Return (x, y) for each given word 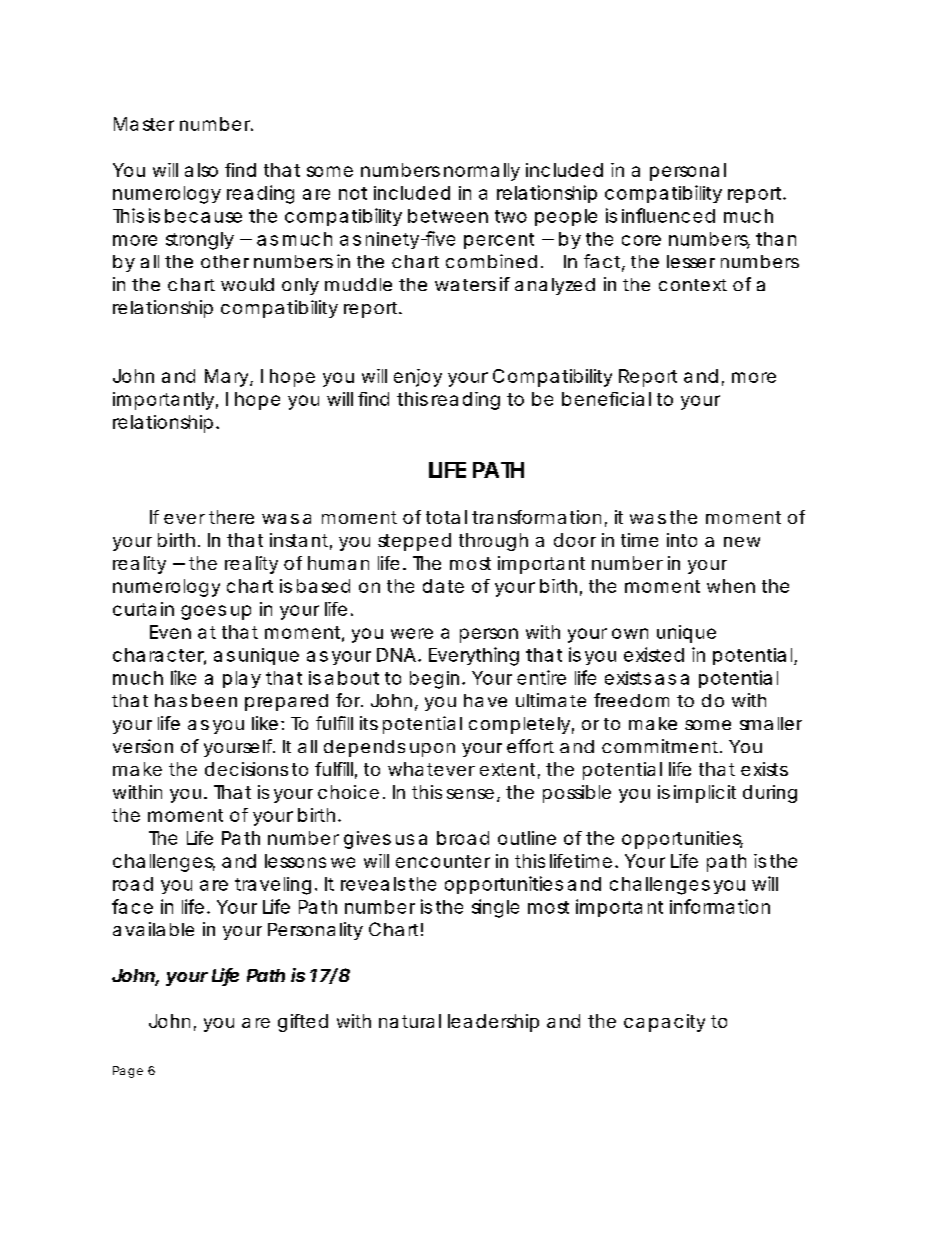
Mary (226, 378)
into (682, 540)
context (693, 285)
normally (482, 172)
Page (128, 1072)
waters (465, 285)
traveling (273, 886)
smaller (771, 723)
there (231, 517)
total (446, 517)
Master (144, 124)
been (214, 700)
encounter (443, 861)
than (776, 239)
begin (434, 680)
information (720, 906)
